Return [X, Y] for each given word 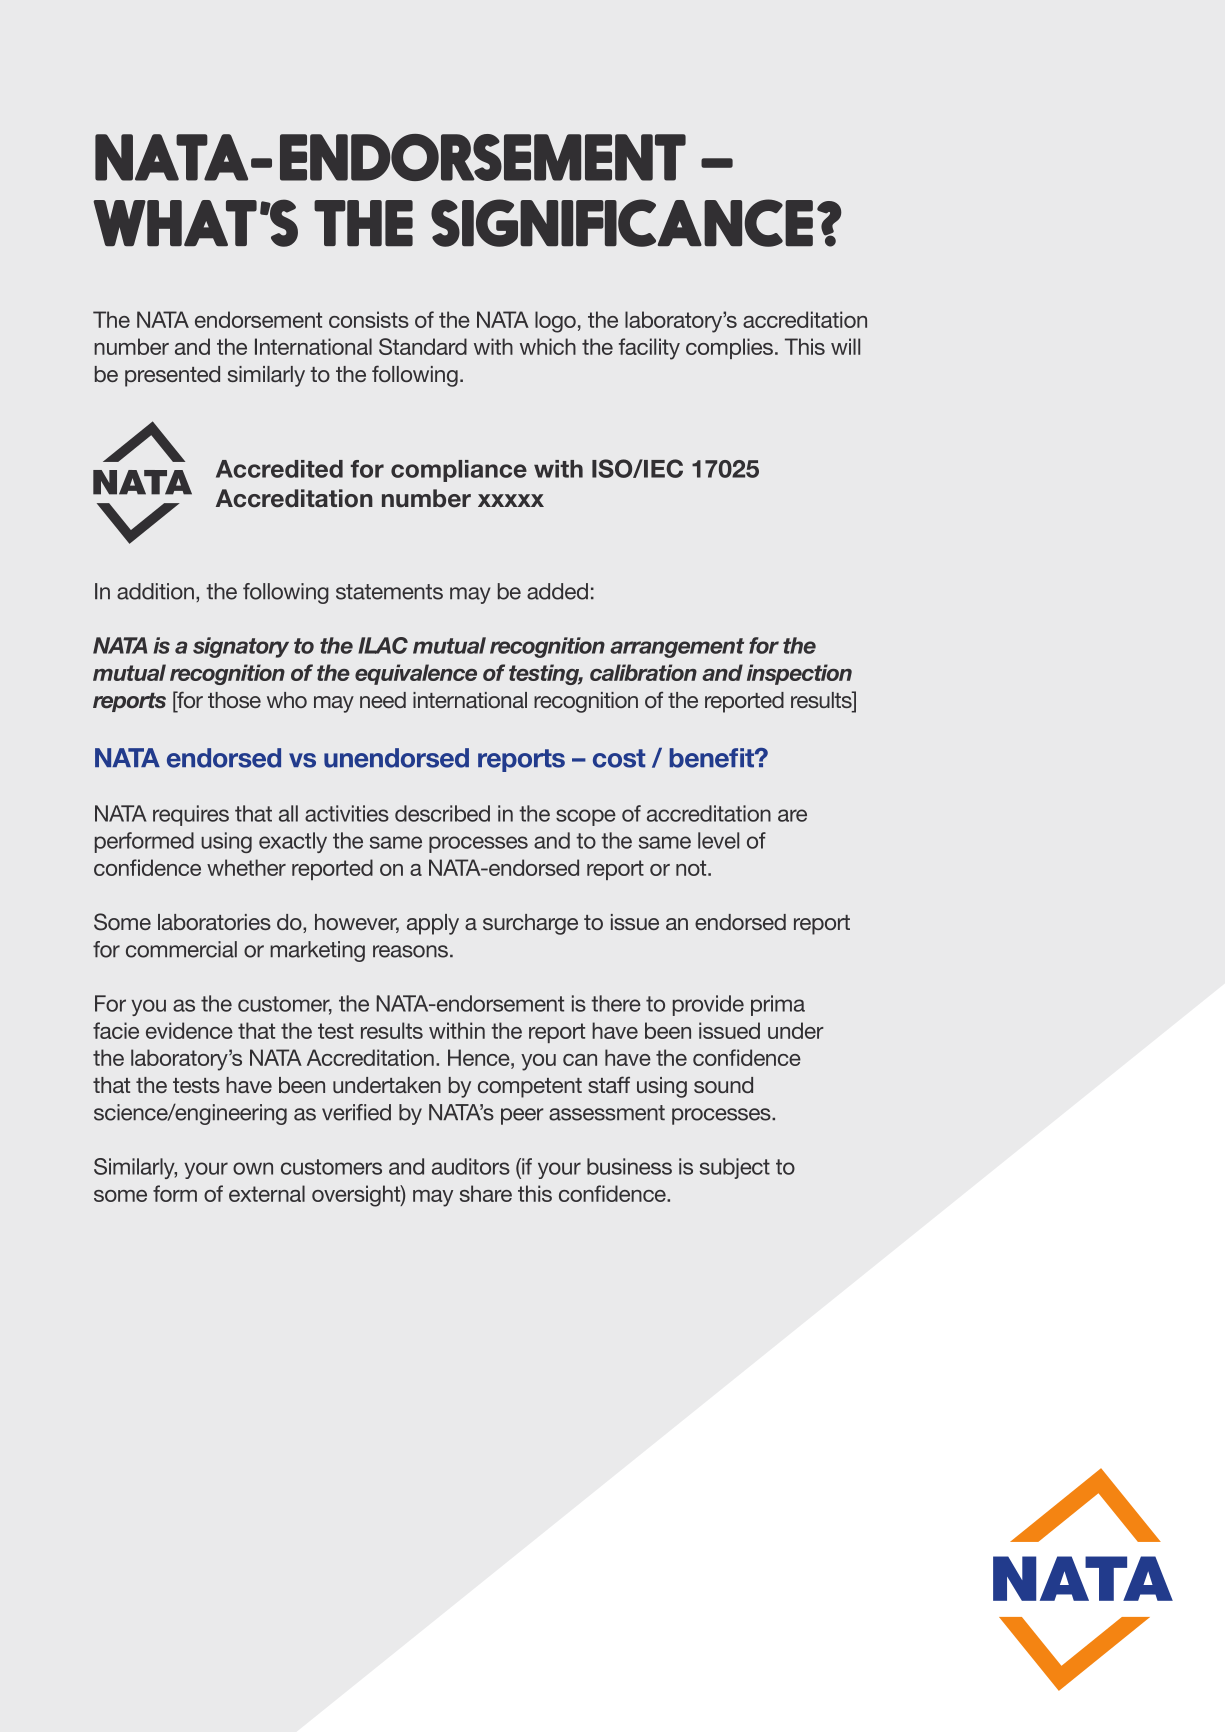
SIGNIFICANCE [622, 223]
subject [735, 1168]
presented [172, 376]
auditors [471, 1166]
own [253, 1168]
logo [555, 322]
